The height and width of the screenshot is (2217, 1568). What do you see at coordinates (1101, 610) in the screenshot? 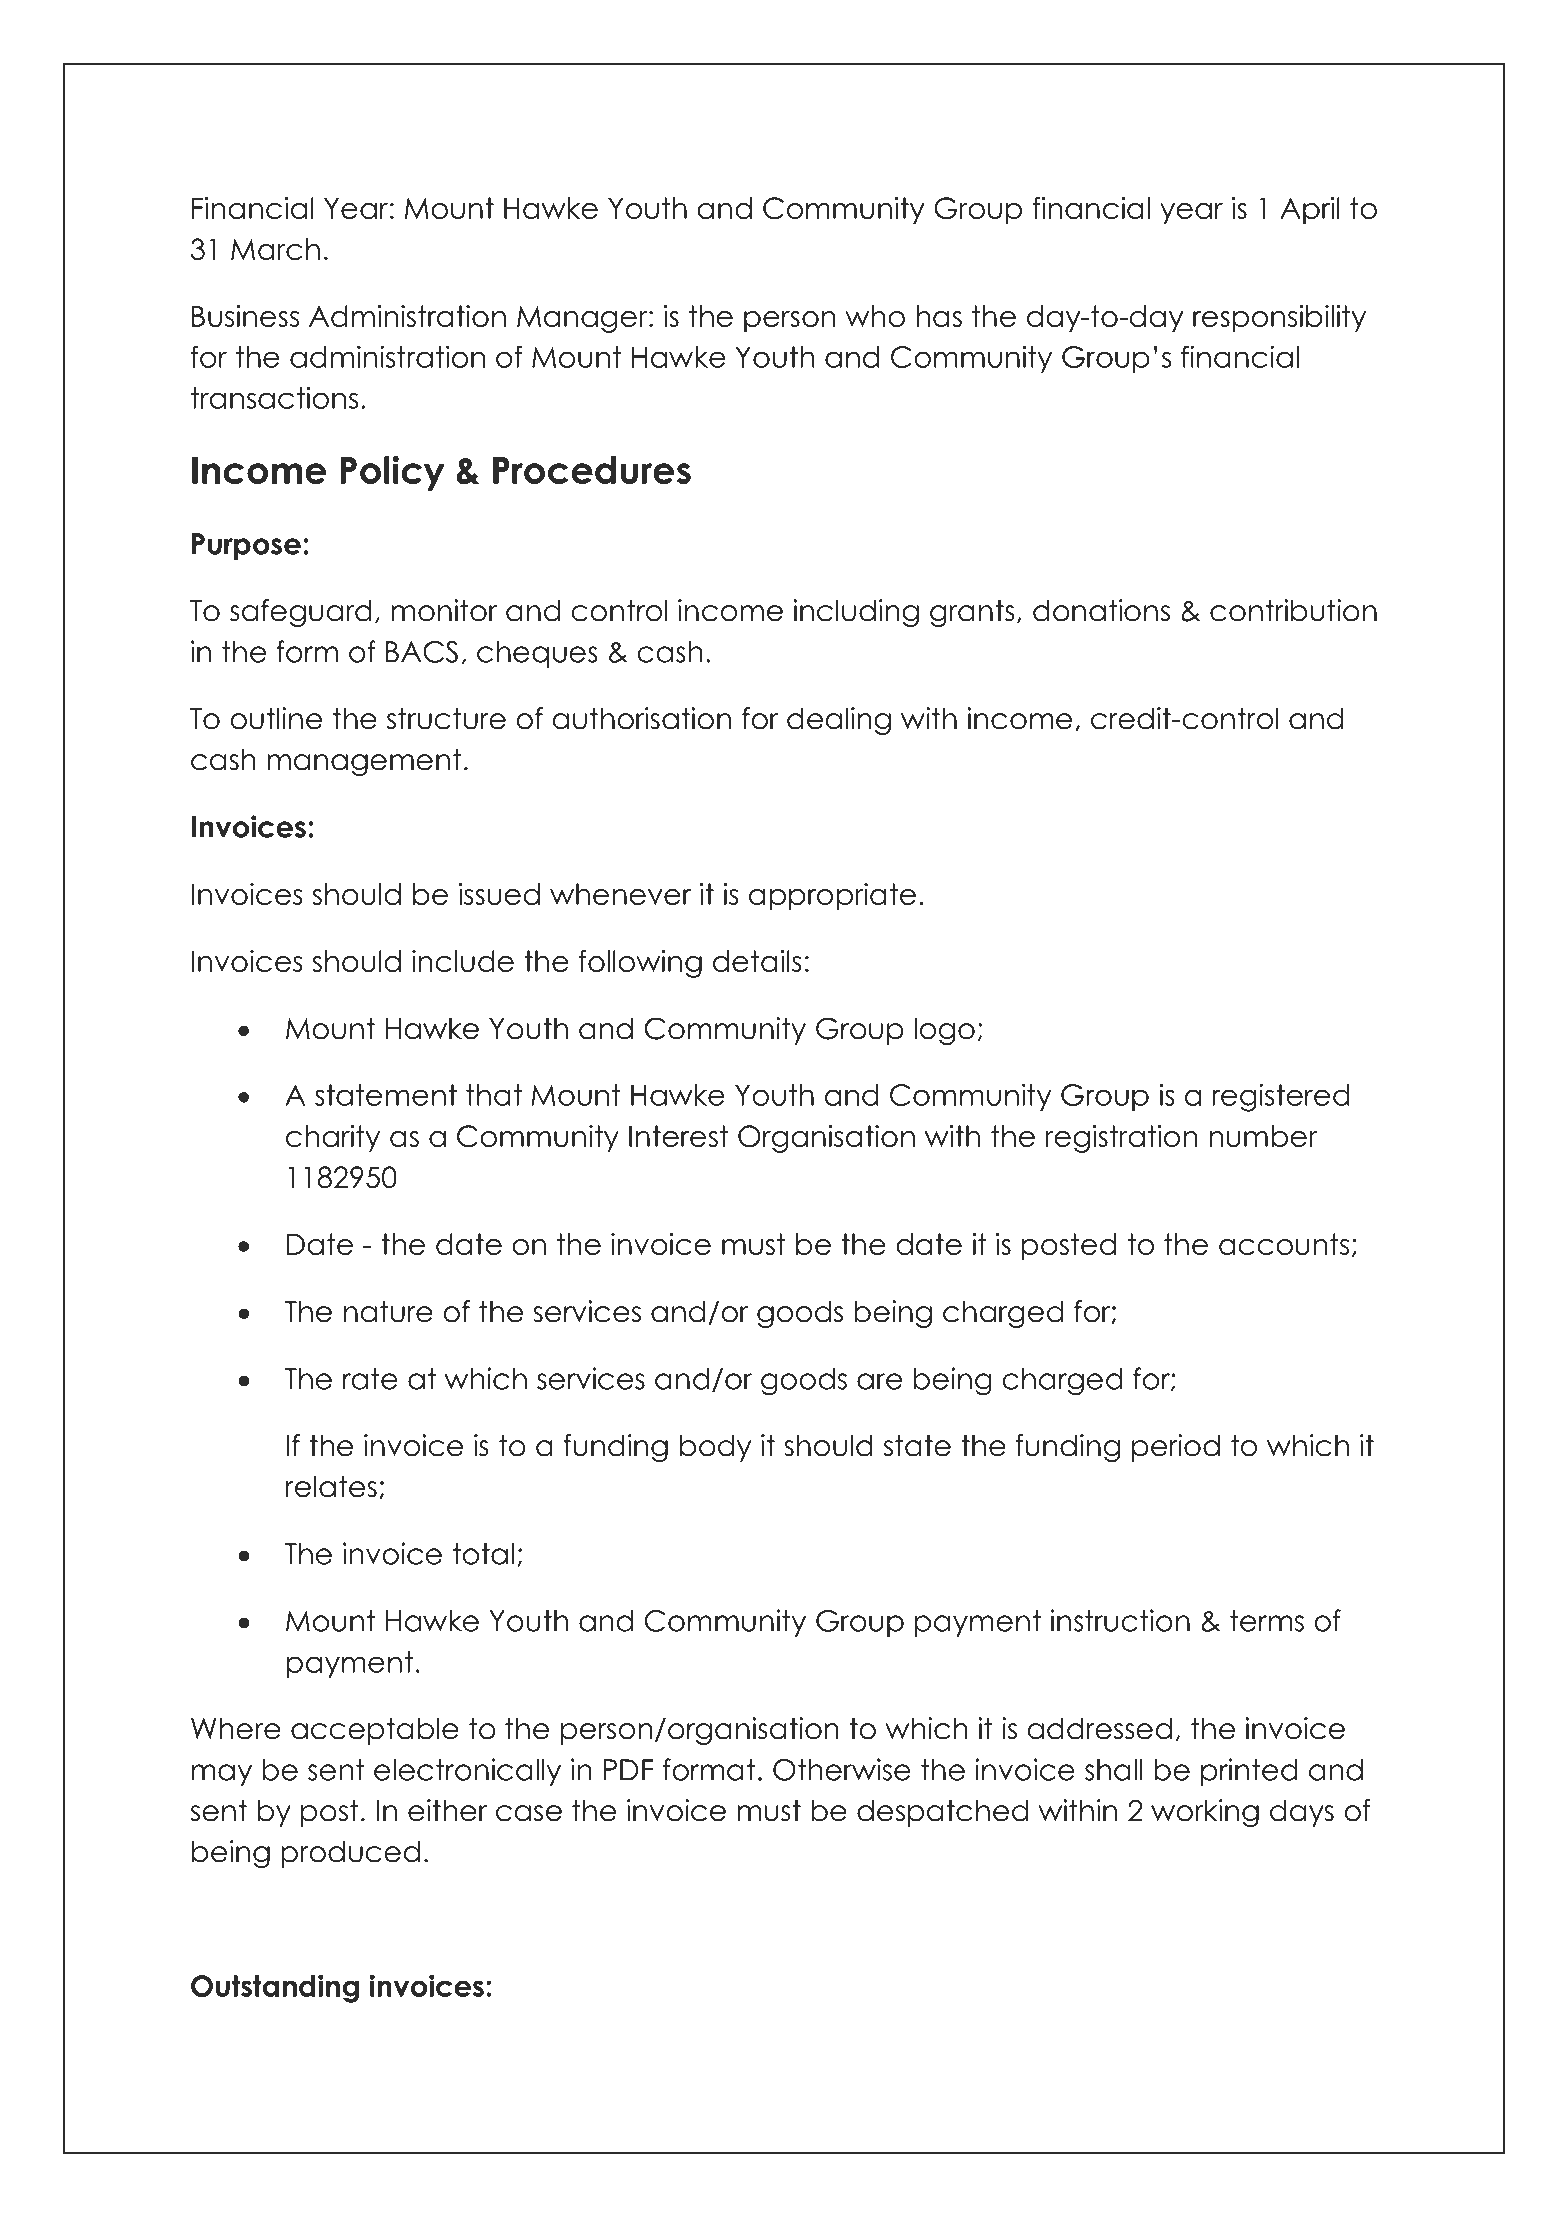
I see `donations` at bounding box center [1101, 610].
